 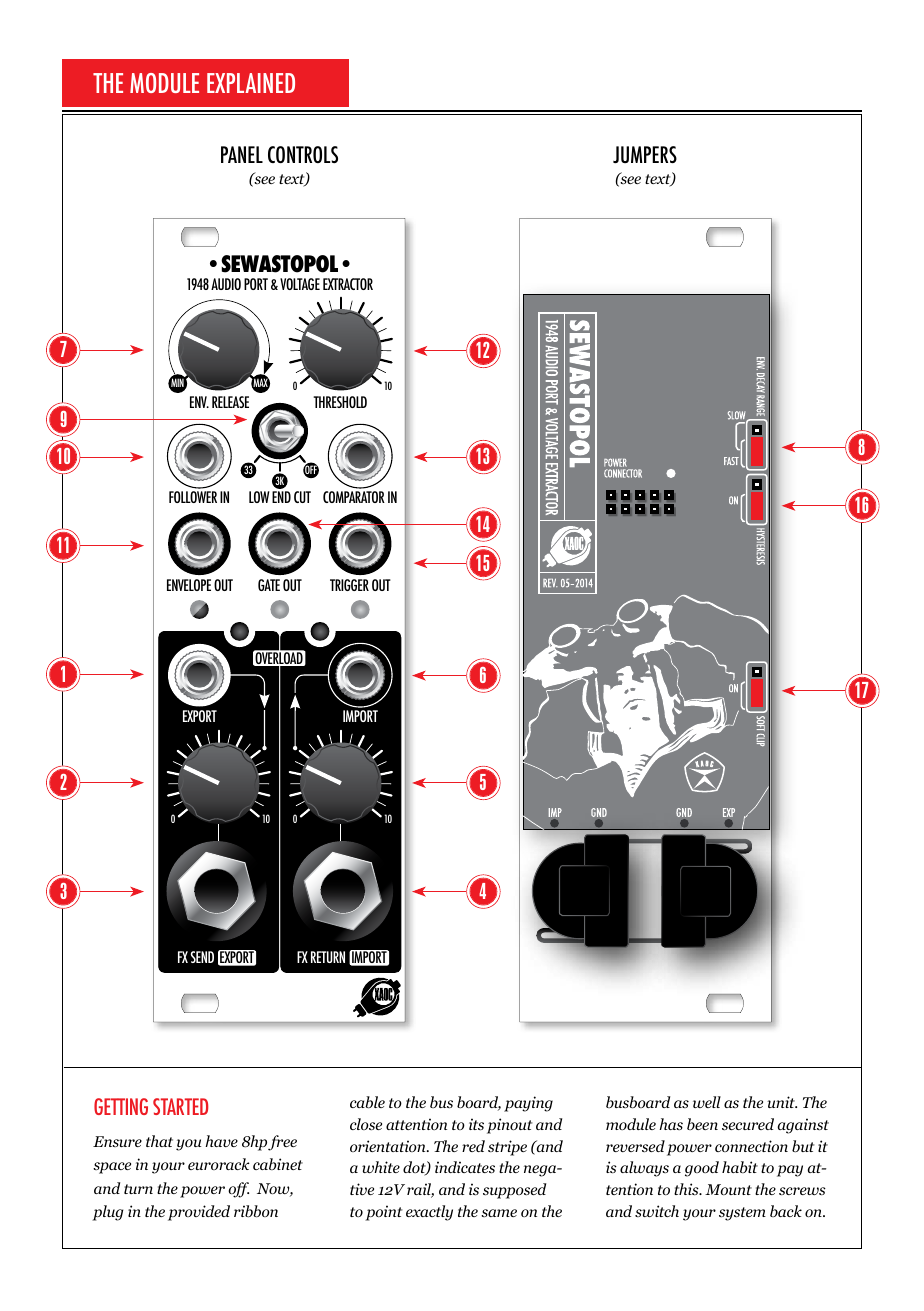 I want to click on TRIGGER, so click(x=349, y=585).
